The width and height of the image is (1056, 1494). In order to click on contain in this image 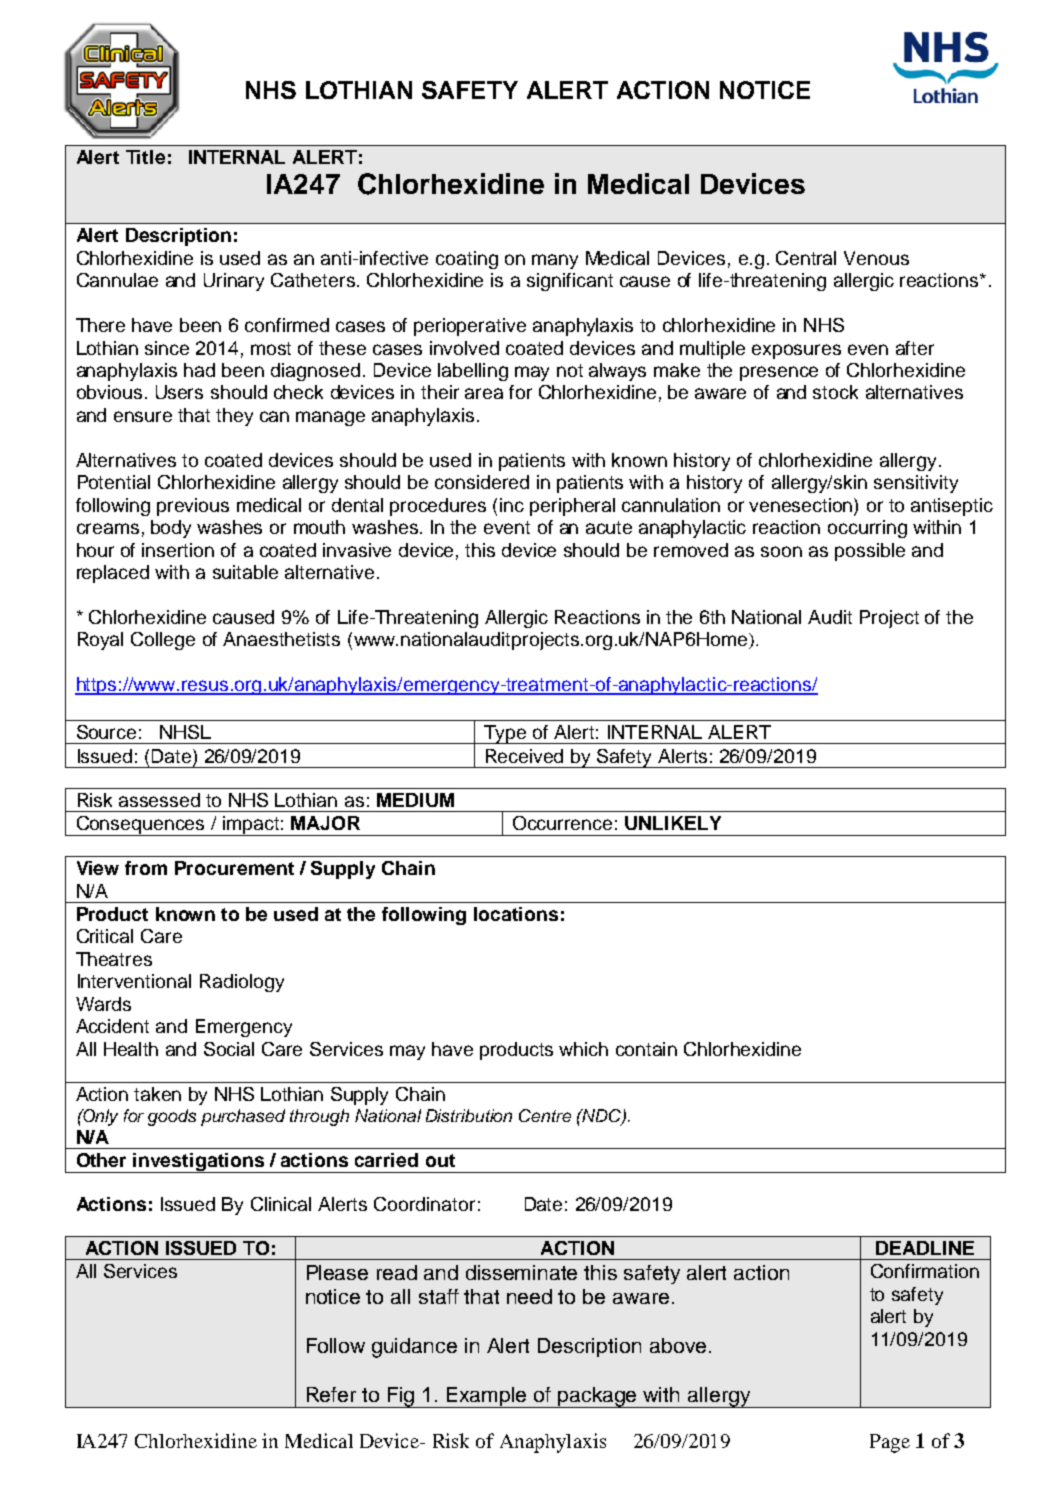, I will do `click(646, 1049)`.
